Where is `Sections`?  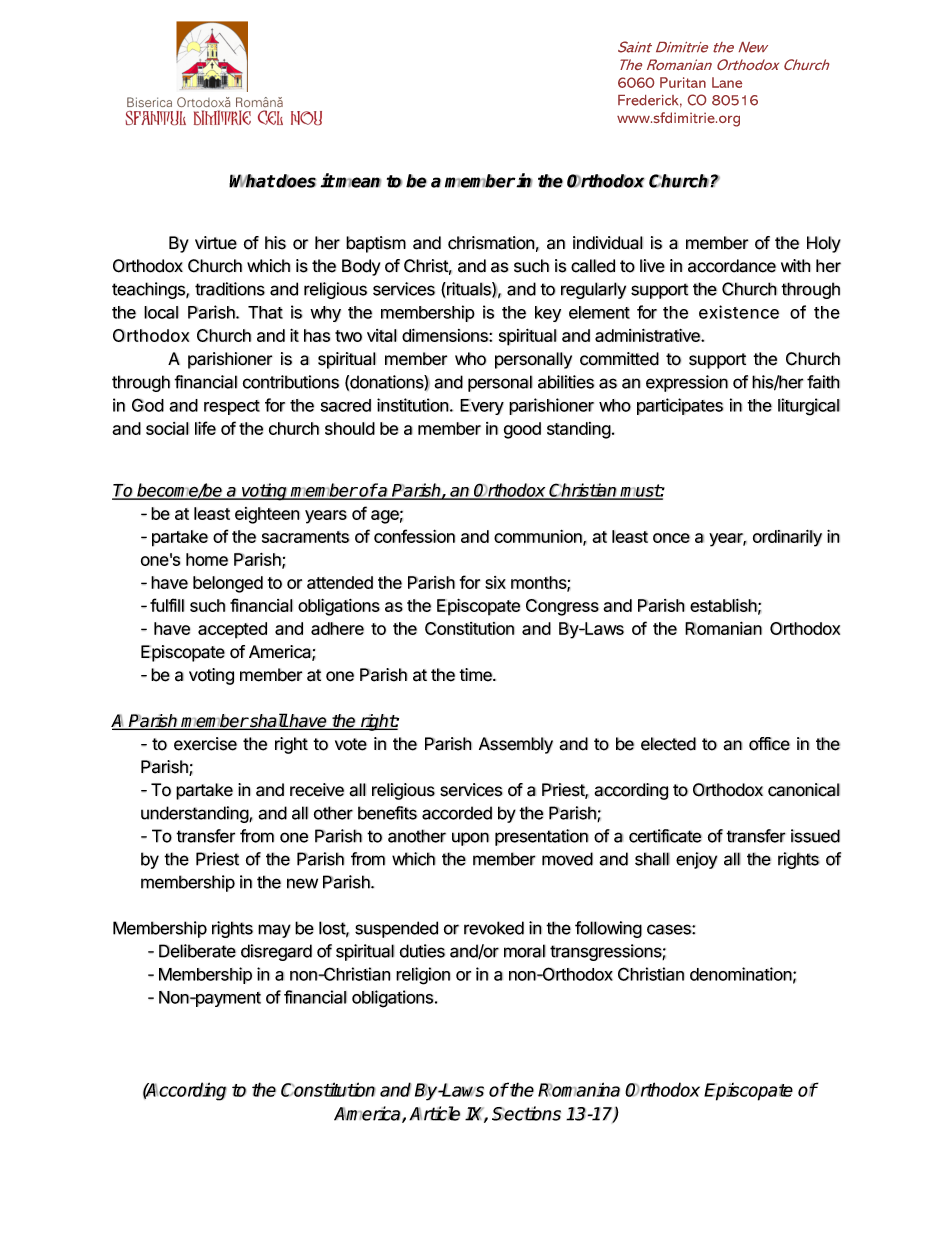
Sections is located at coordinates (526, 1113).
